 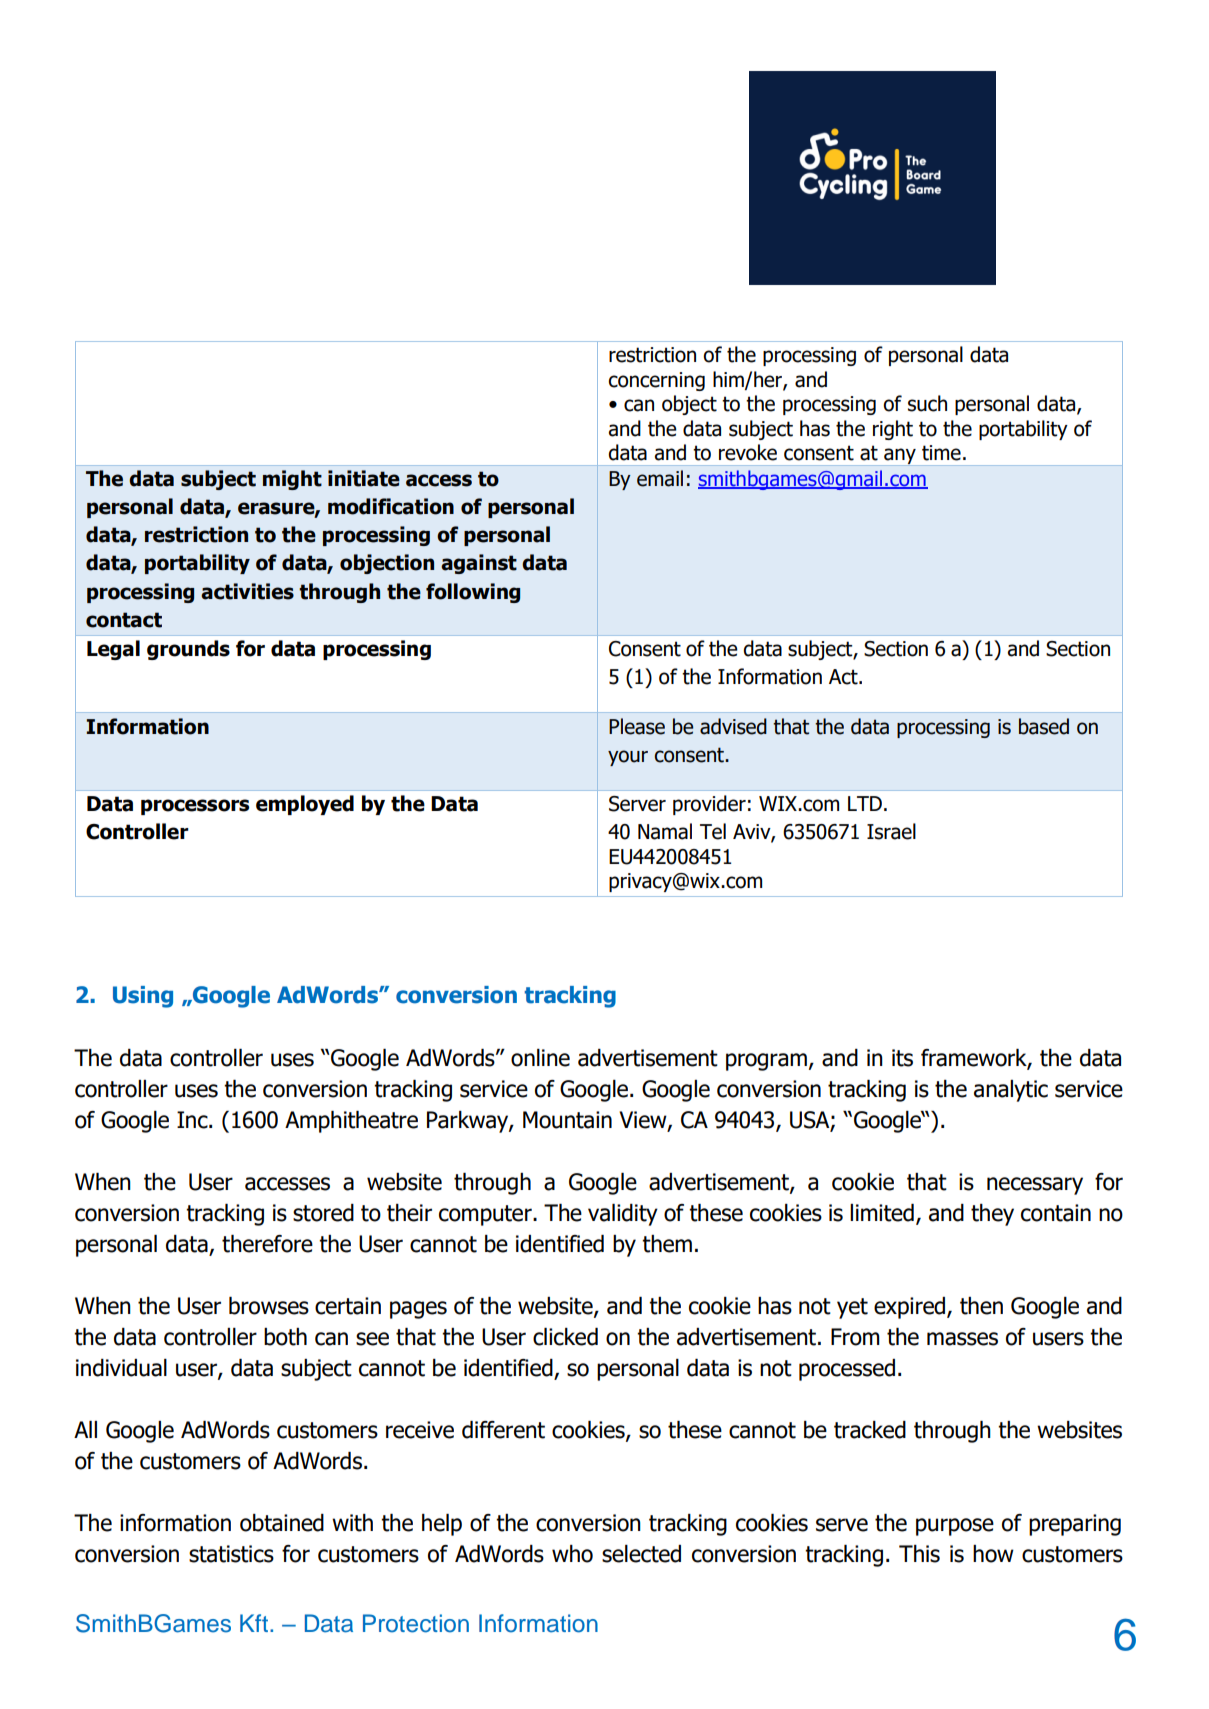 I want to click on concerning, so click(x=656, y=381).
